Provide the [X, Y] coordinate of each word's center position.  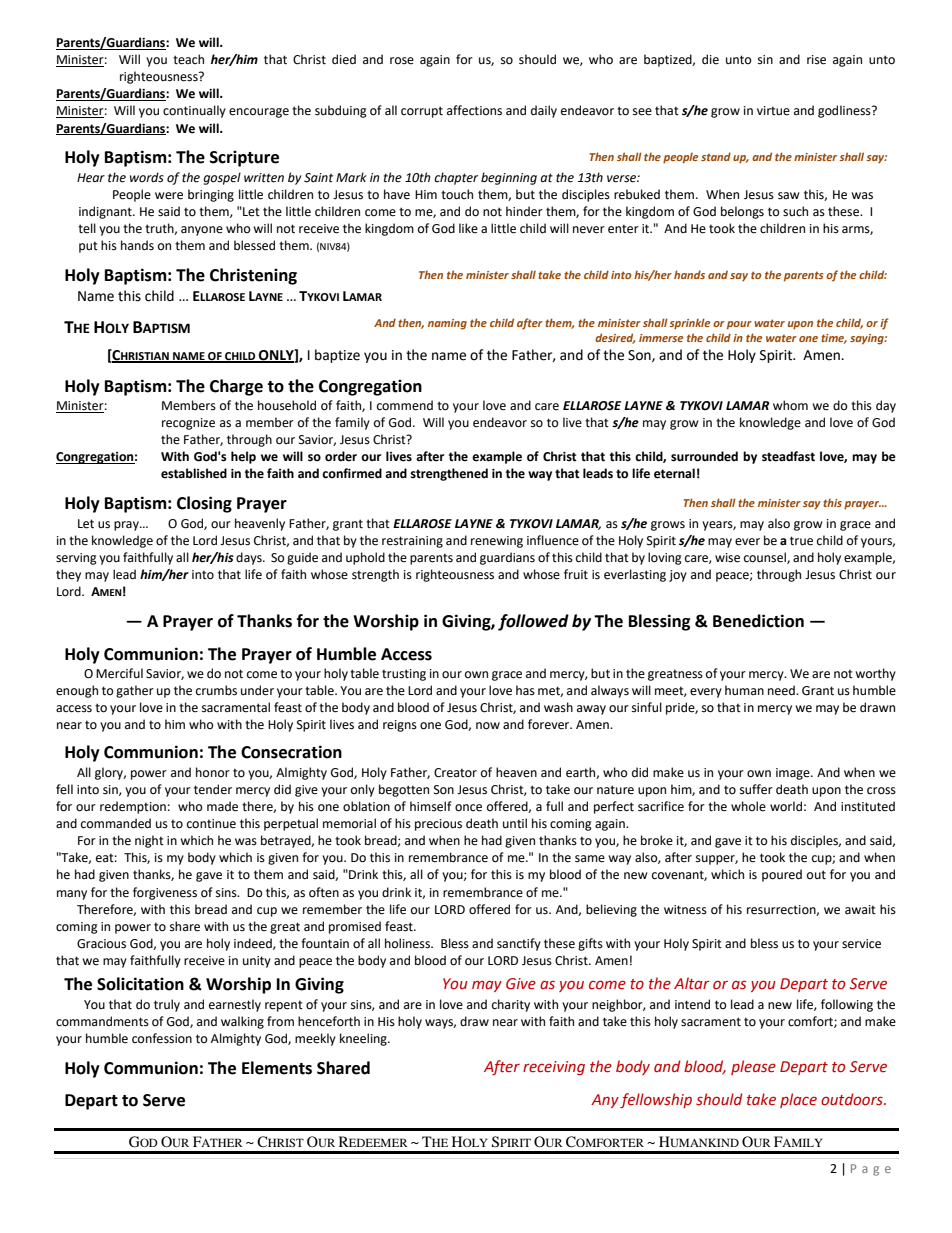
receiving [554, 1068]
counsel [766, 558]
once [468, 808]
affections [474, 110]
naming [447, 324]
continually [194, 111]
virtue [773, 111]
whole [748, 806]
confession [162, 1038]
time [834, 339]
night [149, 841]
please [753, 1067]
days [250, 558]
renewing [497, 542]
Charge [236, 387]
